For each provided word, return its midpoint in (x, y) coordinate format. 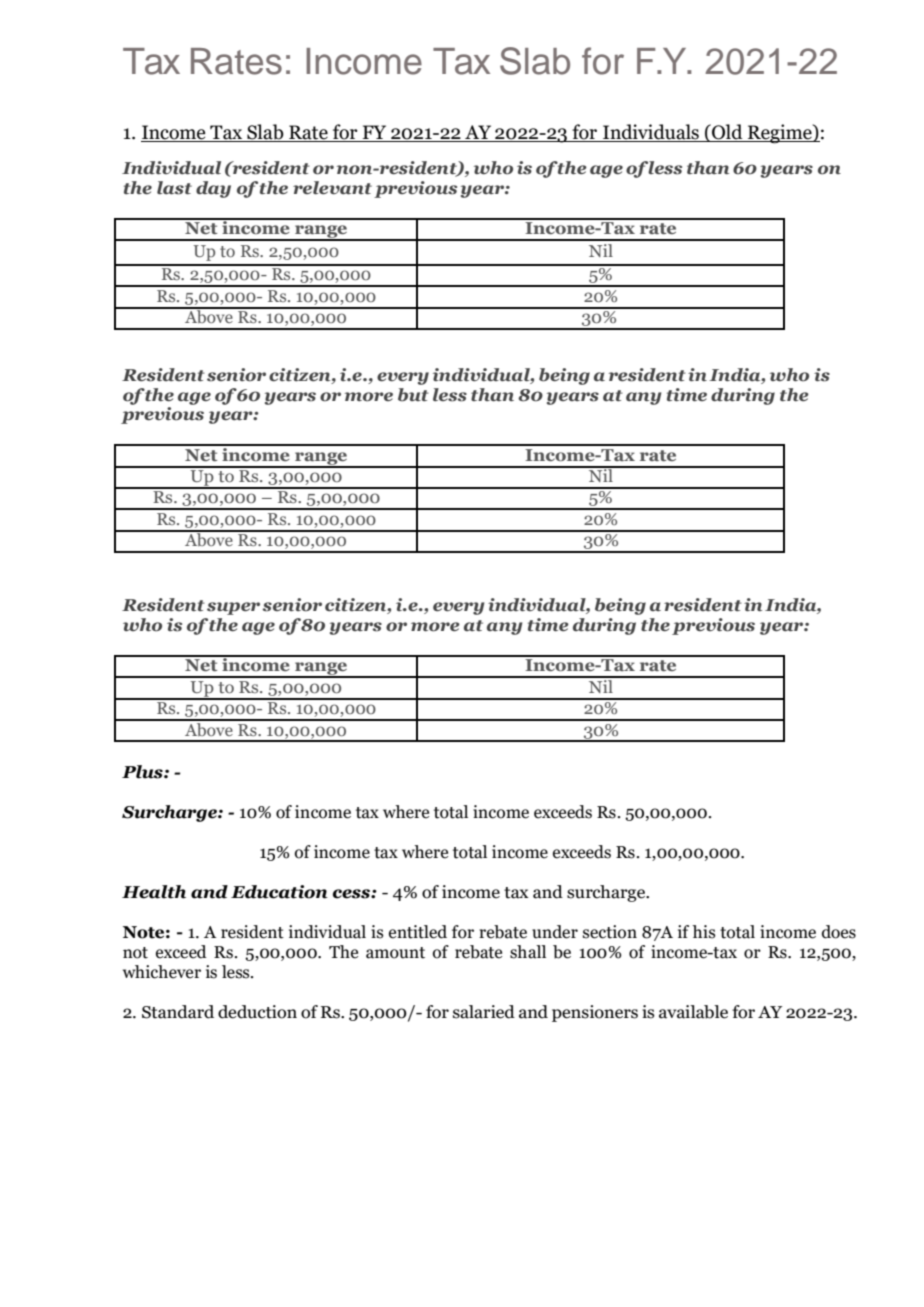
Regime (780, 134)
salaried (484, 1012)
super (233, 608)
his (703, 932)
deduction (257, 1012)
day (213, 189)
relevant (332, 188)
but (413, 395)
